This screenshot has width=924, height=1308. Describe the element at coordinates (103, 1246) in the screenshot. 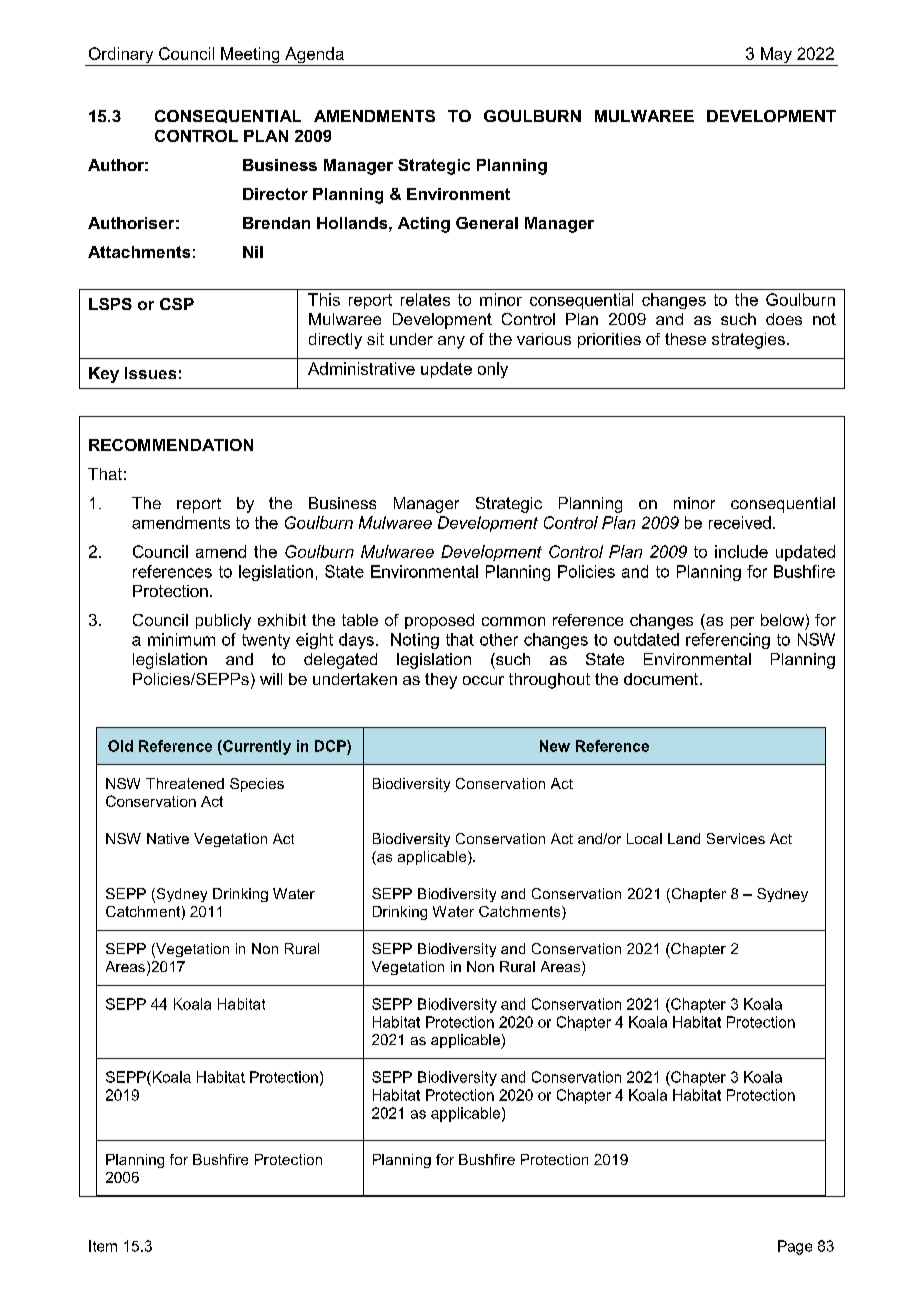

I see `Item` at that location.
